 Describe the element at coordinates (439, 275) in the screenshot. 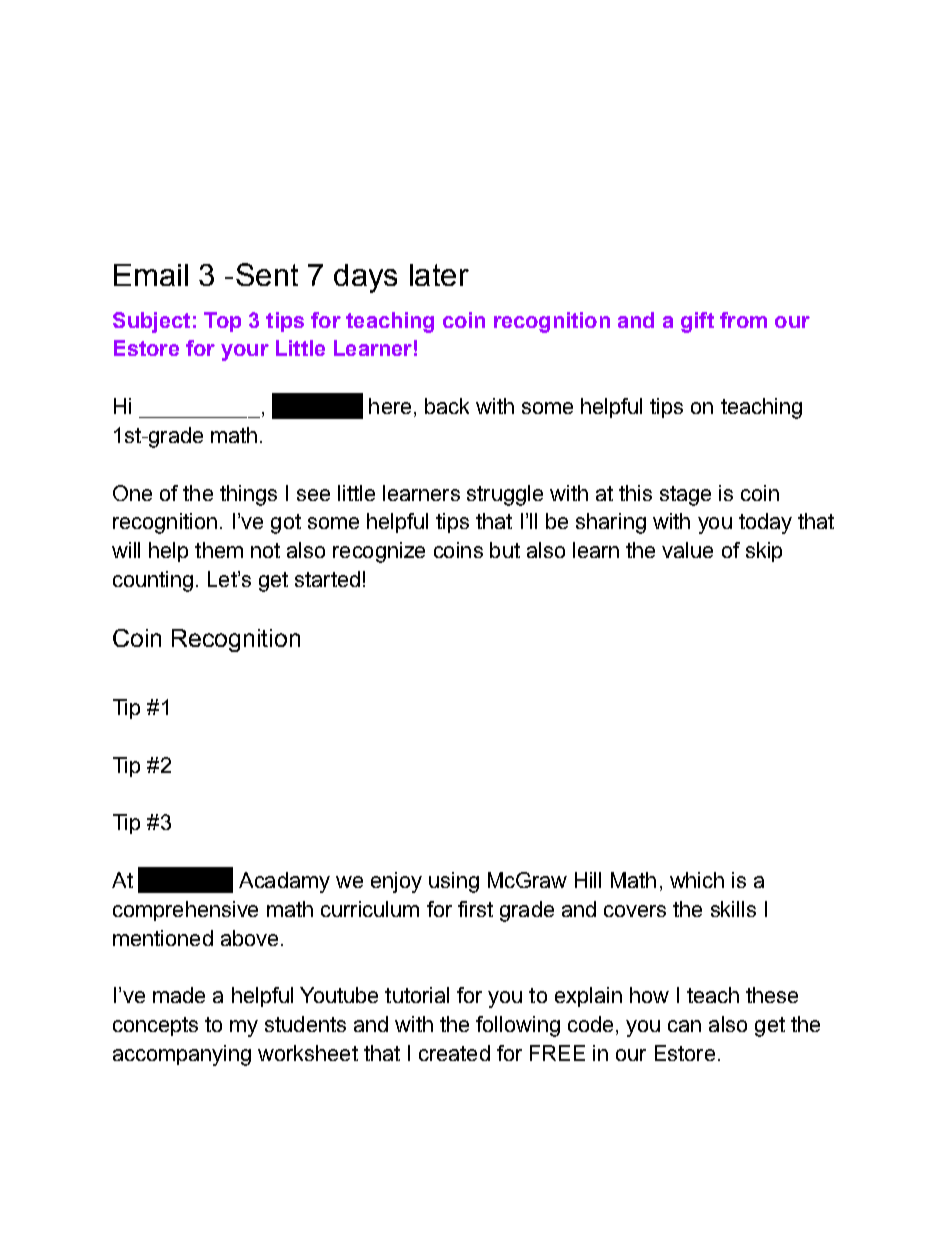

I see `later` at that location.
